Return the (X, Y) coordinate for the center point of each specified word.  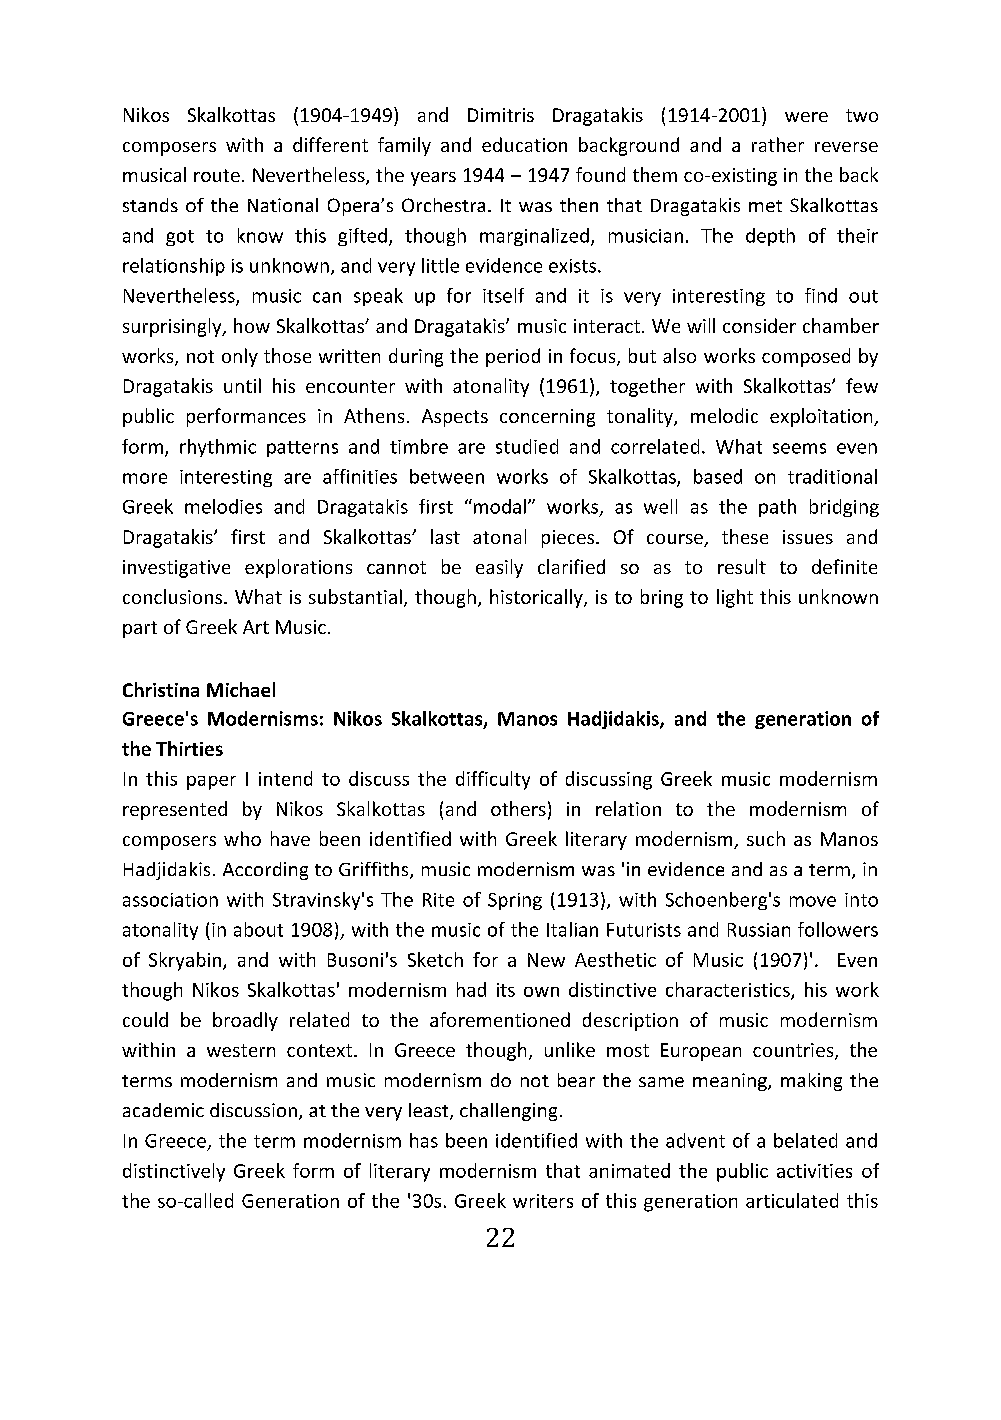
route (217, 175)
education (524, 144)
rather (778, 144)
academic (163, 1110)
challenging (508, 1112)
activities (814, 1171)
